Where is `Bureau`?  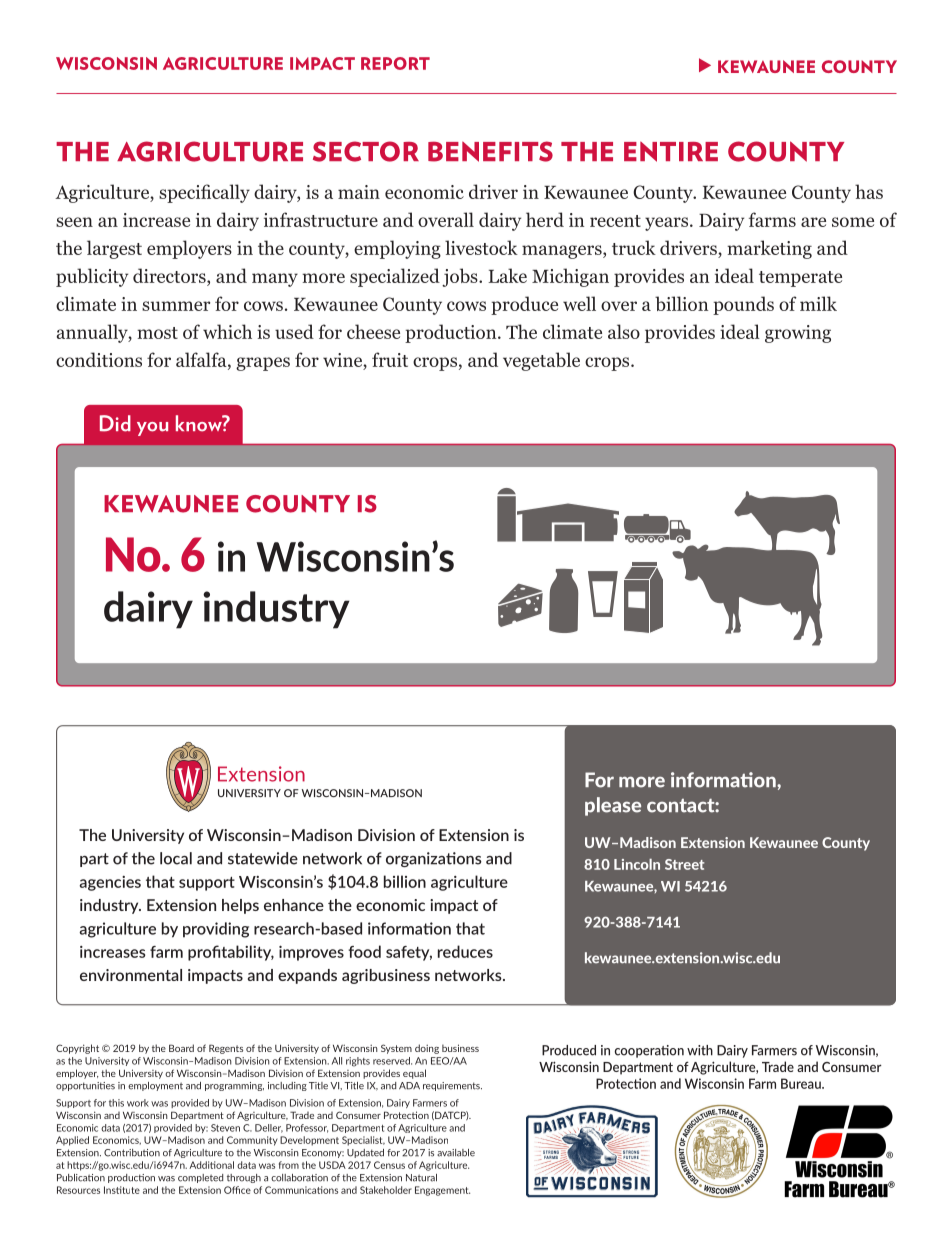
Bureau is located at coordinates (802, 1083).
